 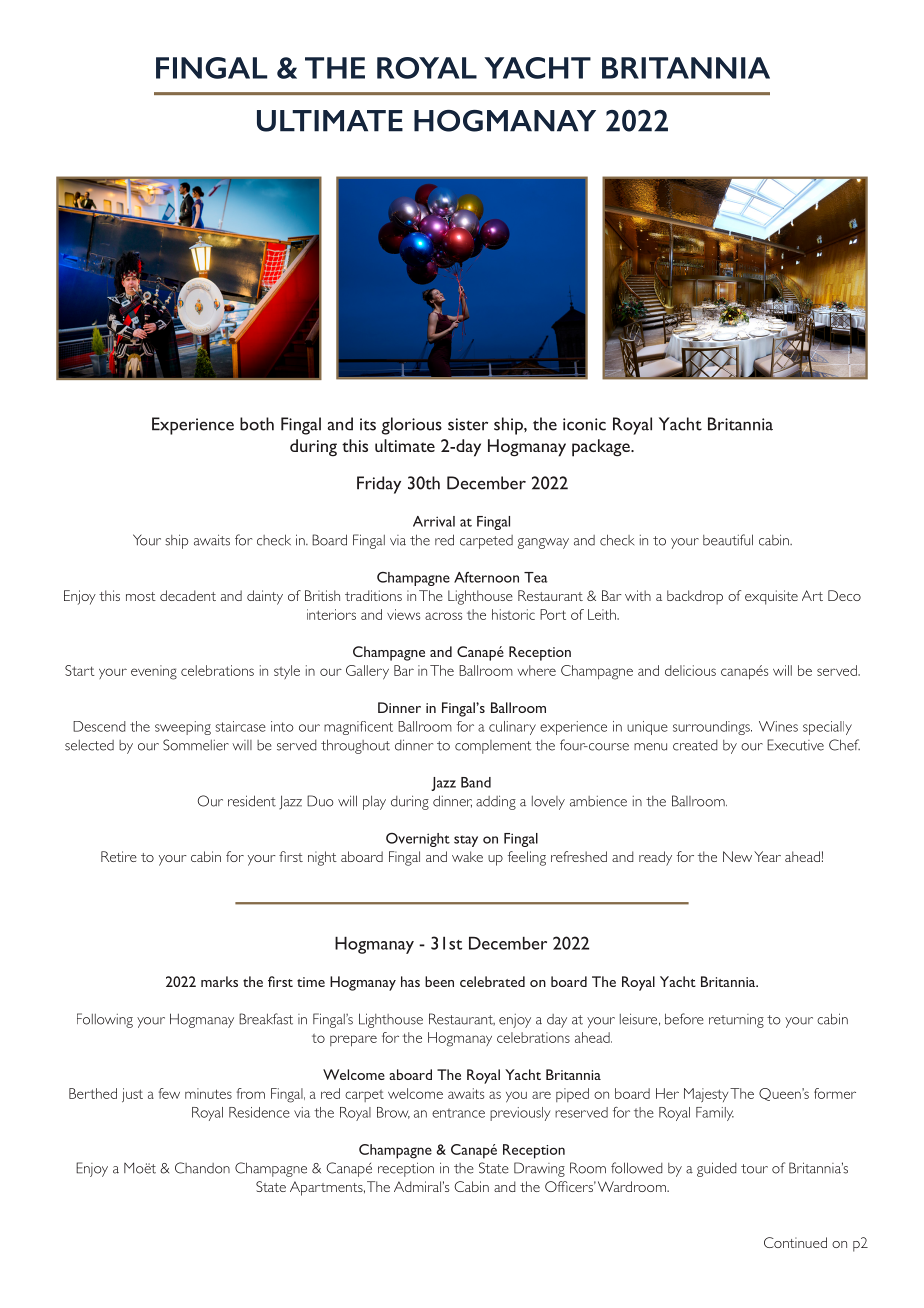 I want to click on Drawing, so click(x=539, y=1169).
